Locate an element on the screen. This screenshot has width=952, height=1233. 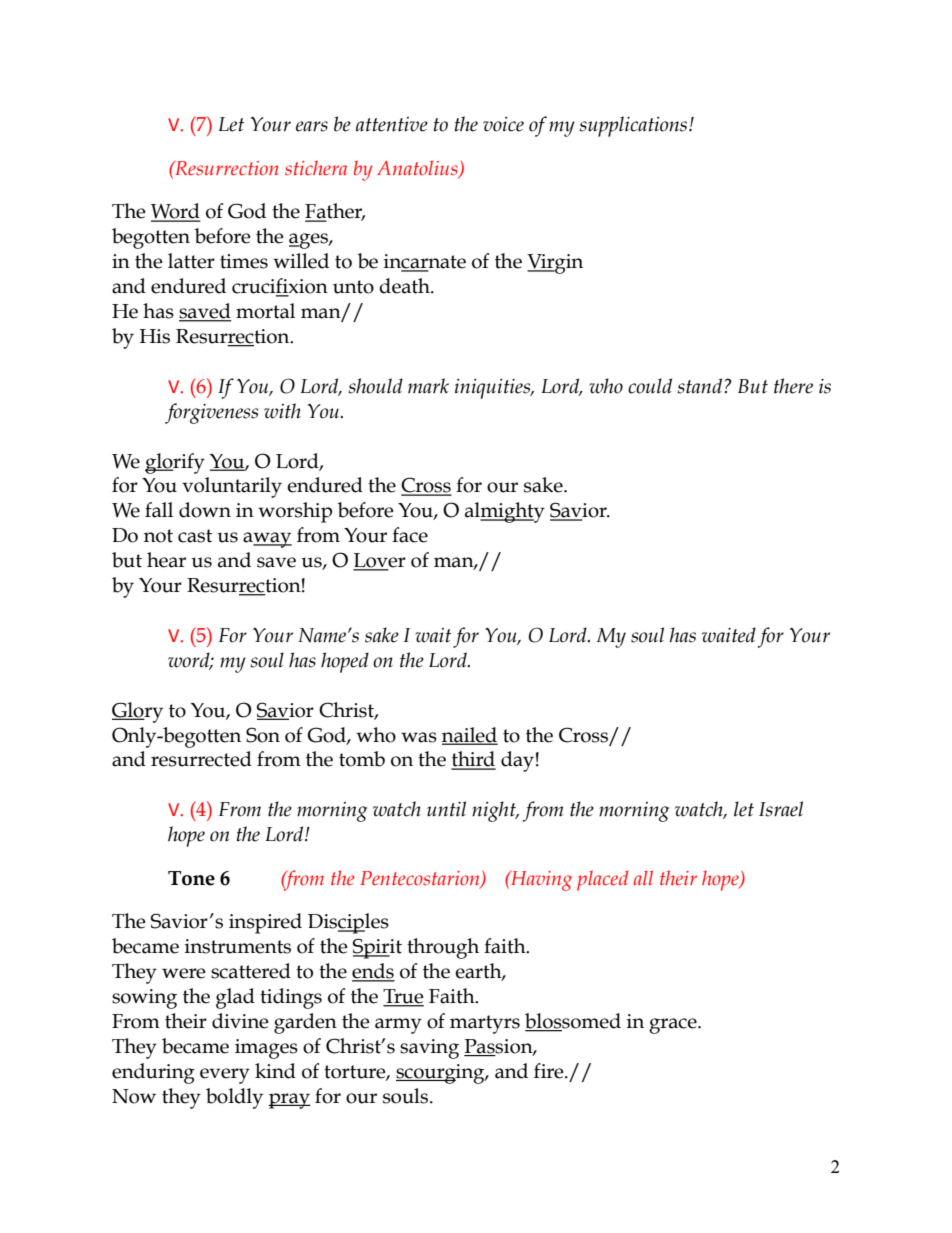
almighty is located at coordinates (505, 512).
